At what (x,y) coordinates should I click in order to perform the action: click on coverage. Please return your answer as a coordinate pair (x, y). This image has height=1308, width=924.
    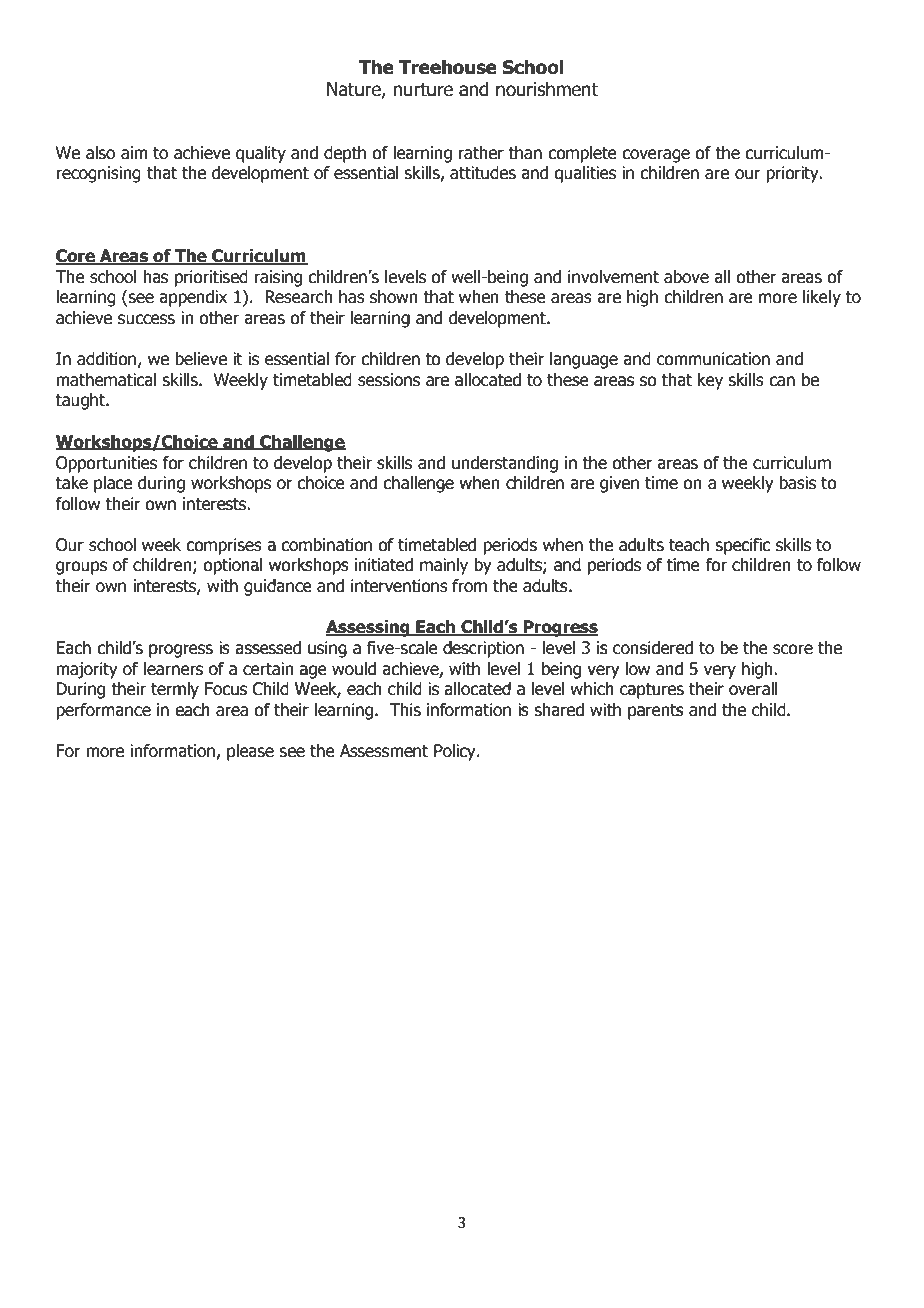
    Looking at the image, I should click on (656, 156).
